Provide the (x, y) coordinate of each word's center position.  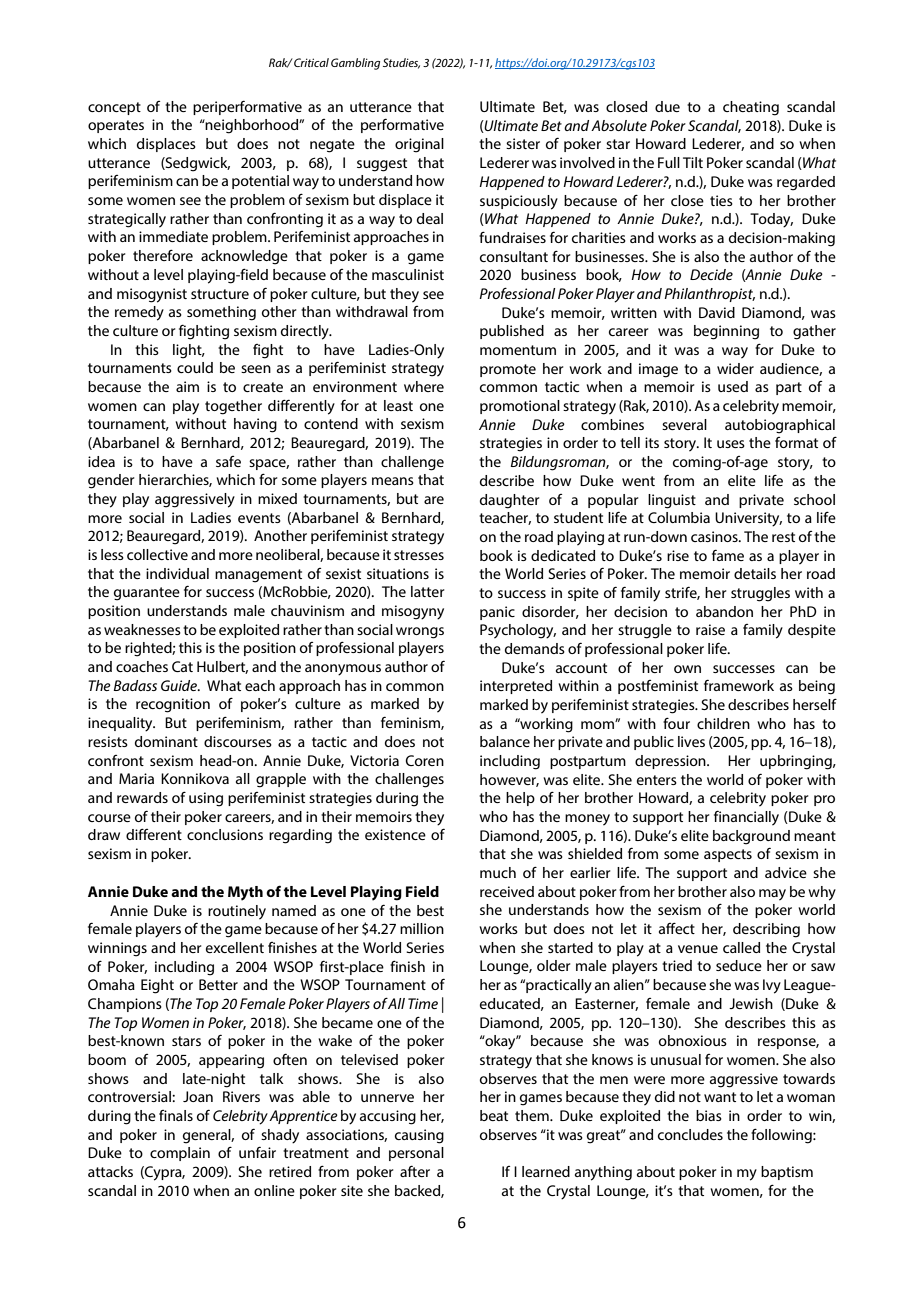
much (498, 872)
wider (735, 368)
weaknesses (142, 629)
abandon (724, 611)
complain (180, 1154)
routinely (237, 912)
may (772, 895)
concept (114, 108)
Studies (401, 63)
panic (497, 613)
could (195, 367)
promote (508, 370)
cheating (751, 108)
